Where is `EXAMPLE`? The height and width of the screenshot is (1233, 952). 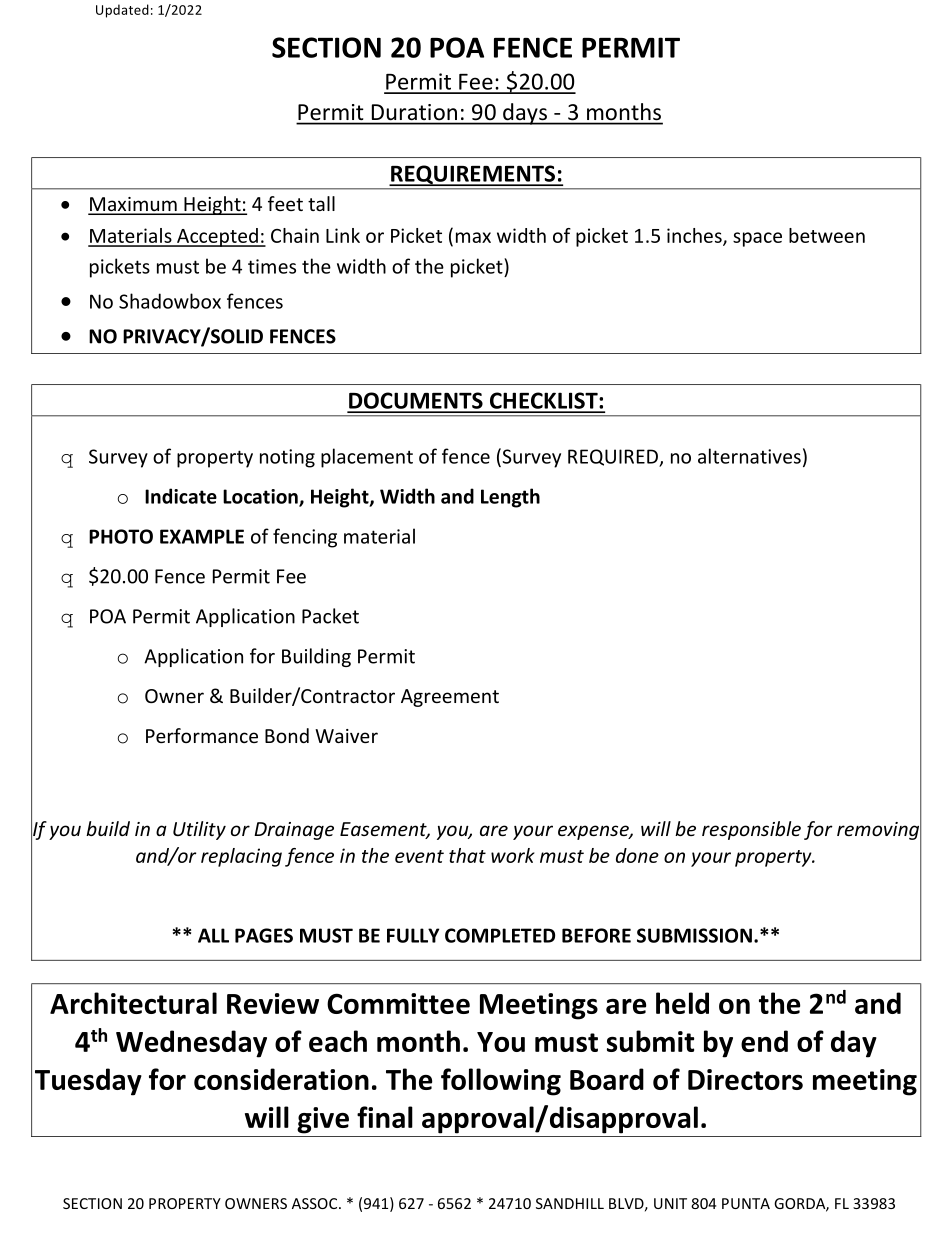 EXAMPLE is located at coordinates (202, 536).
